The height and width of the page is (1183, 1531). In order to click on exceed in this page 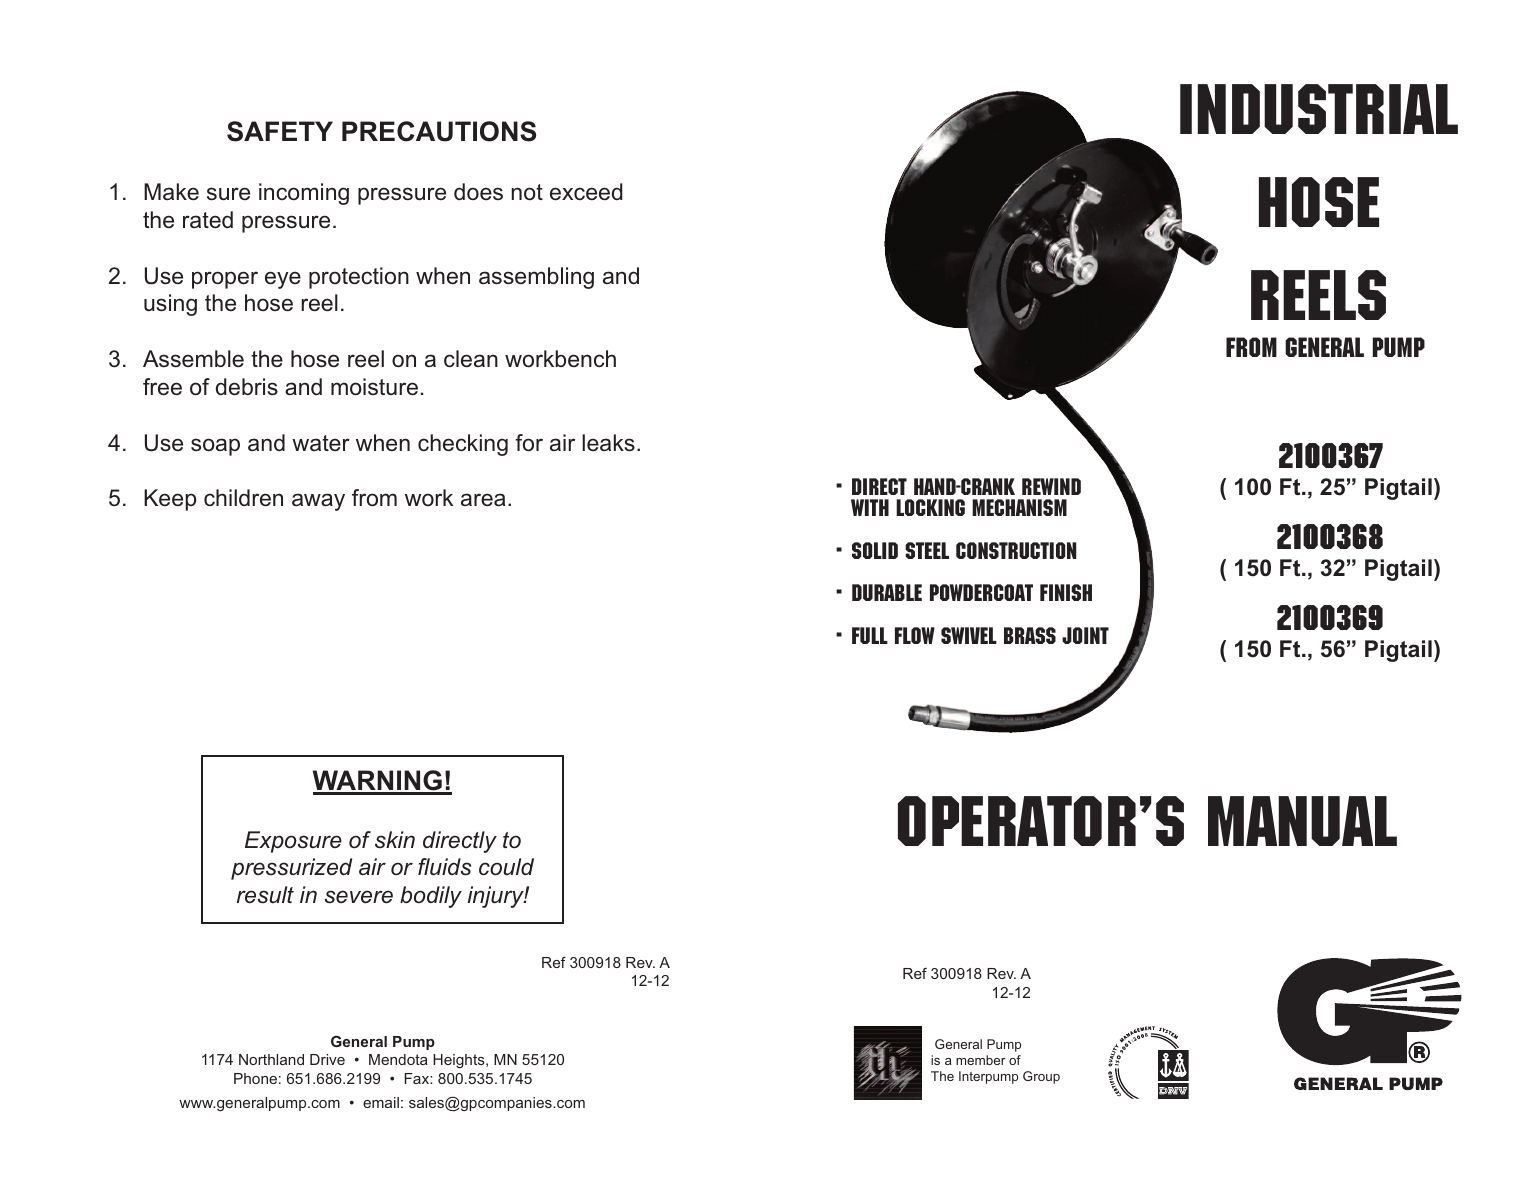, I will do `click(586, 192)`.
